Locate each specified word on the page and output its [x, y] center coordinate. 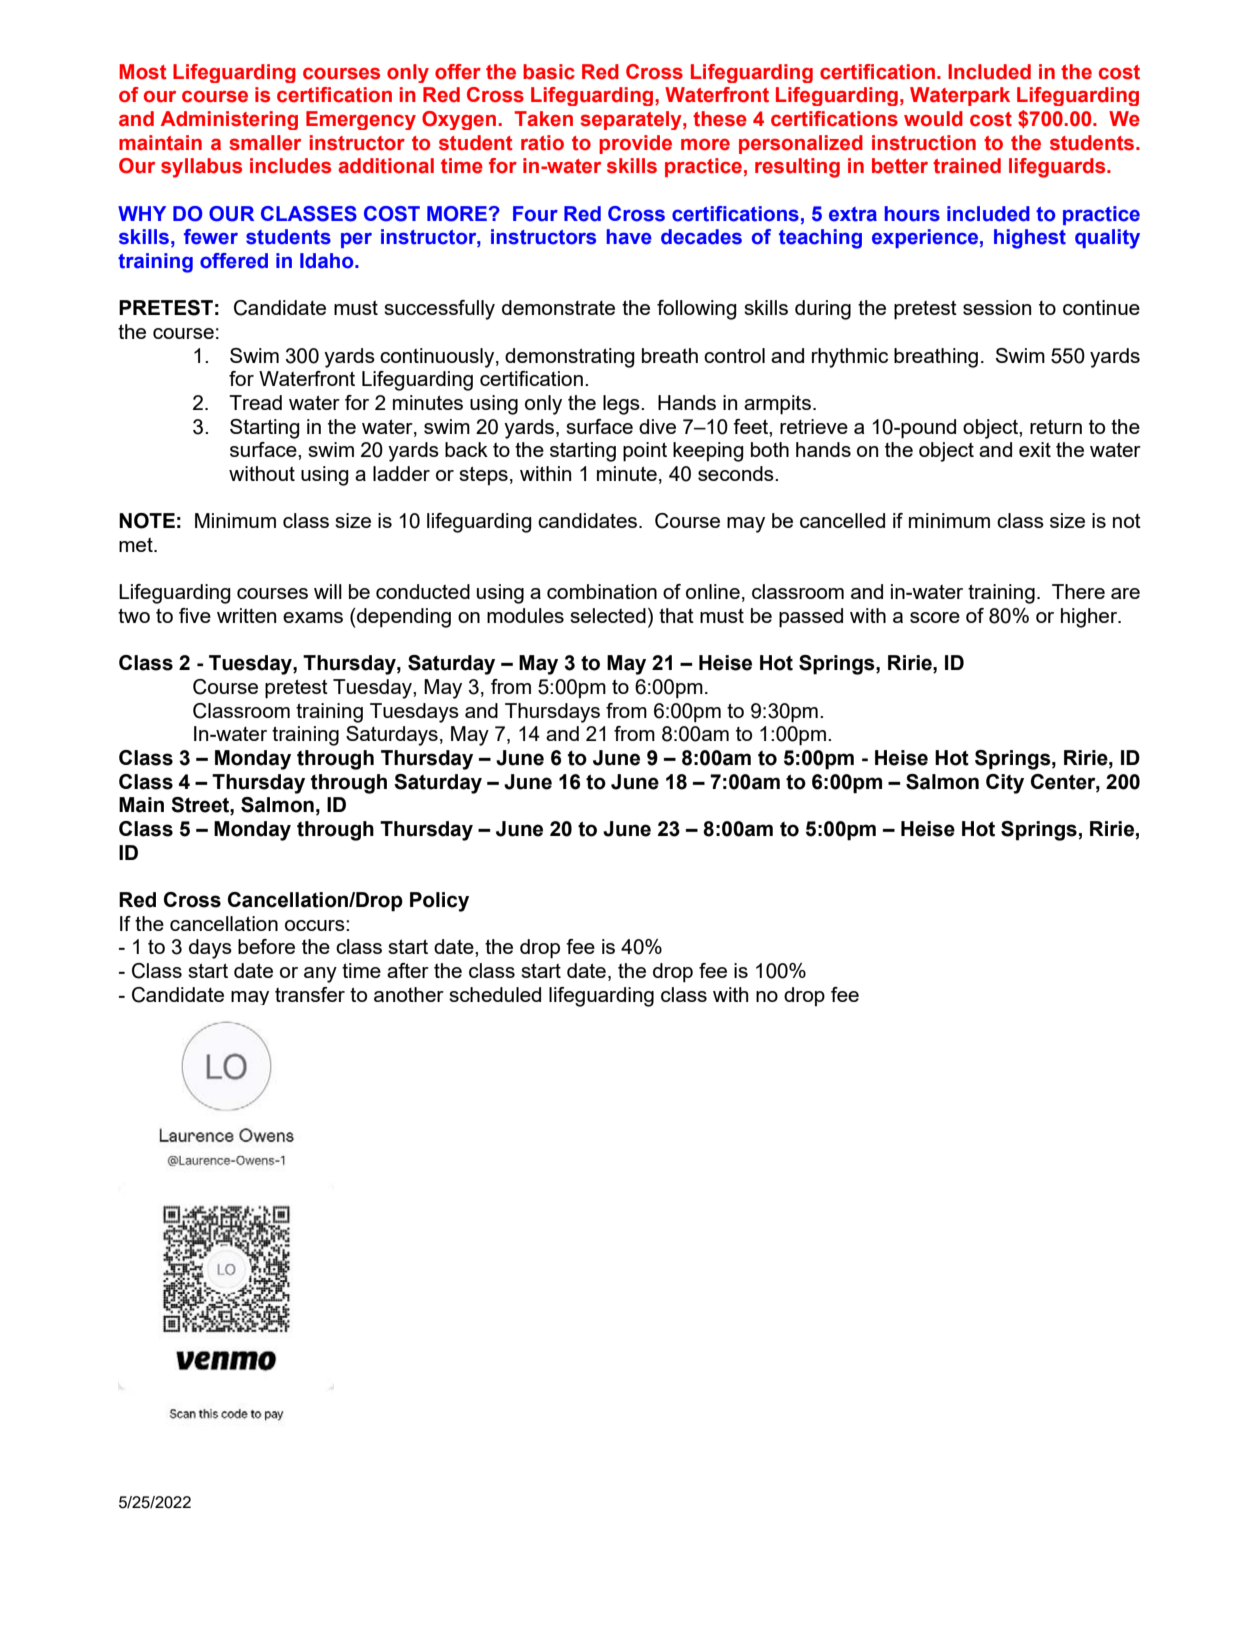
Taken [543, 119]
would [933, 119]
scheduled [495, 994]
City [1005, 784]
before [266, 946]
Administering [229, 120]
